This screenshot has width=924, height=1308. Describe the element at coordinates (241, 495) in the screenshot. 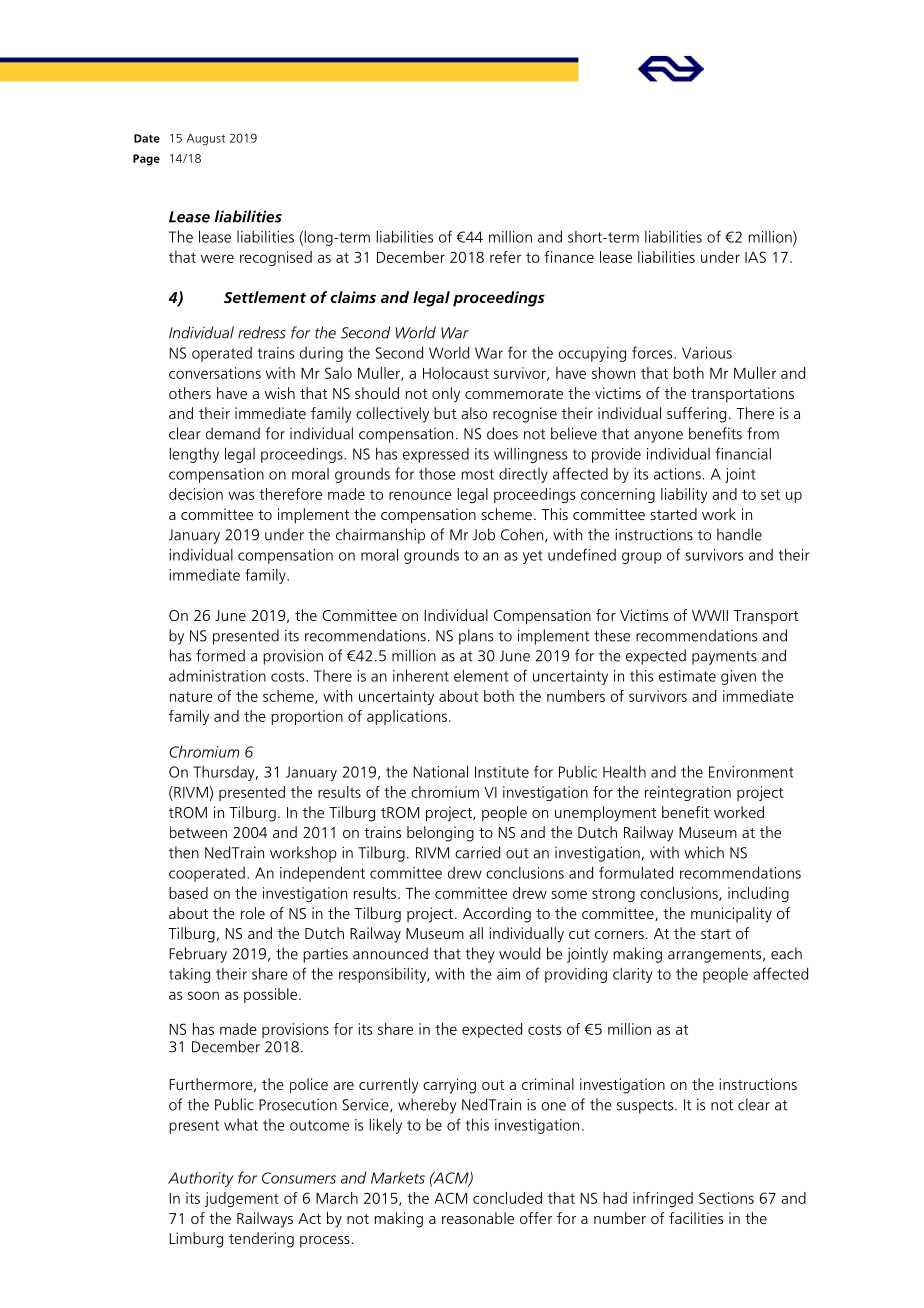

I see `was` at that location.
